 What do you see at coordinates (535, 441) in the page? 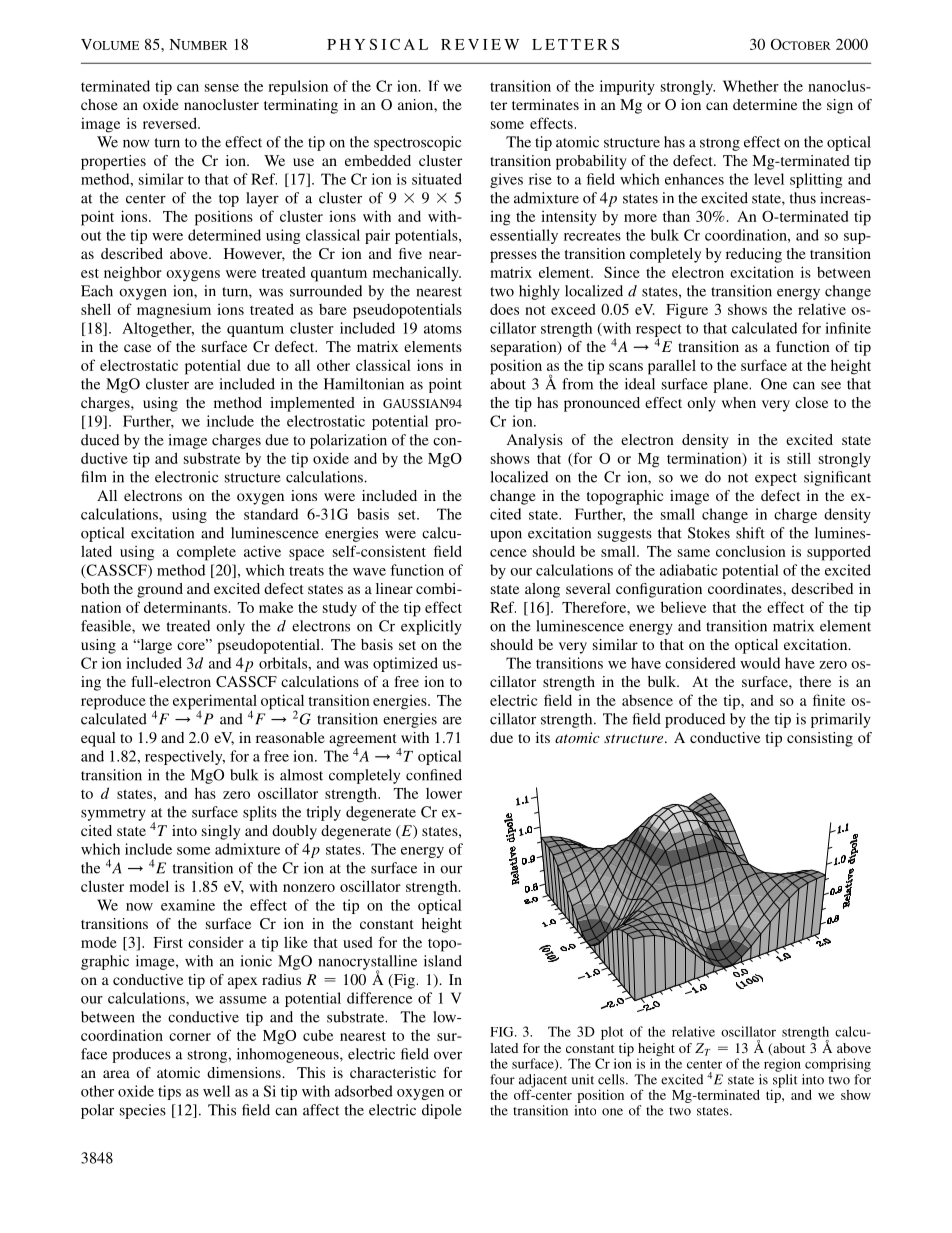
I see `Analysis` at bounding box center [535, 441].
